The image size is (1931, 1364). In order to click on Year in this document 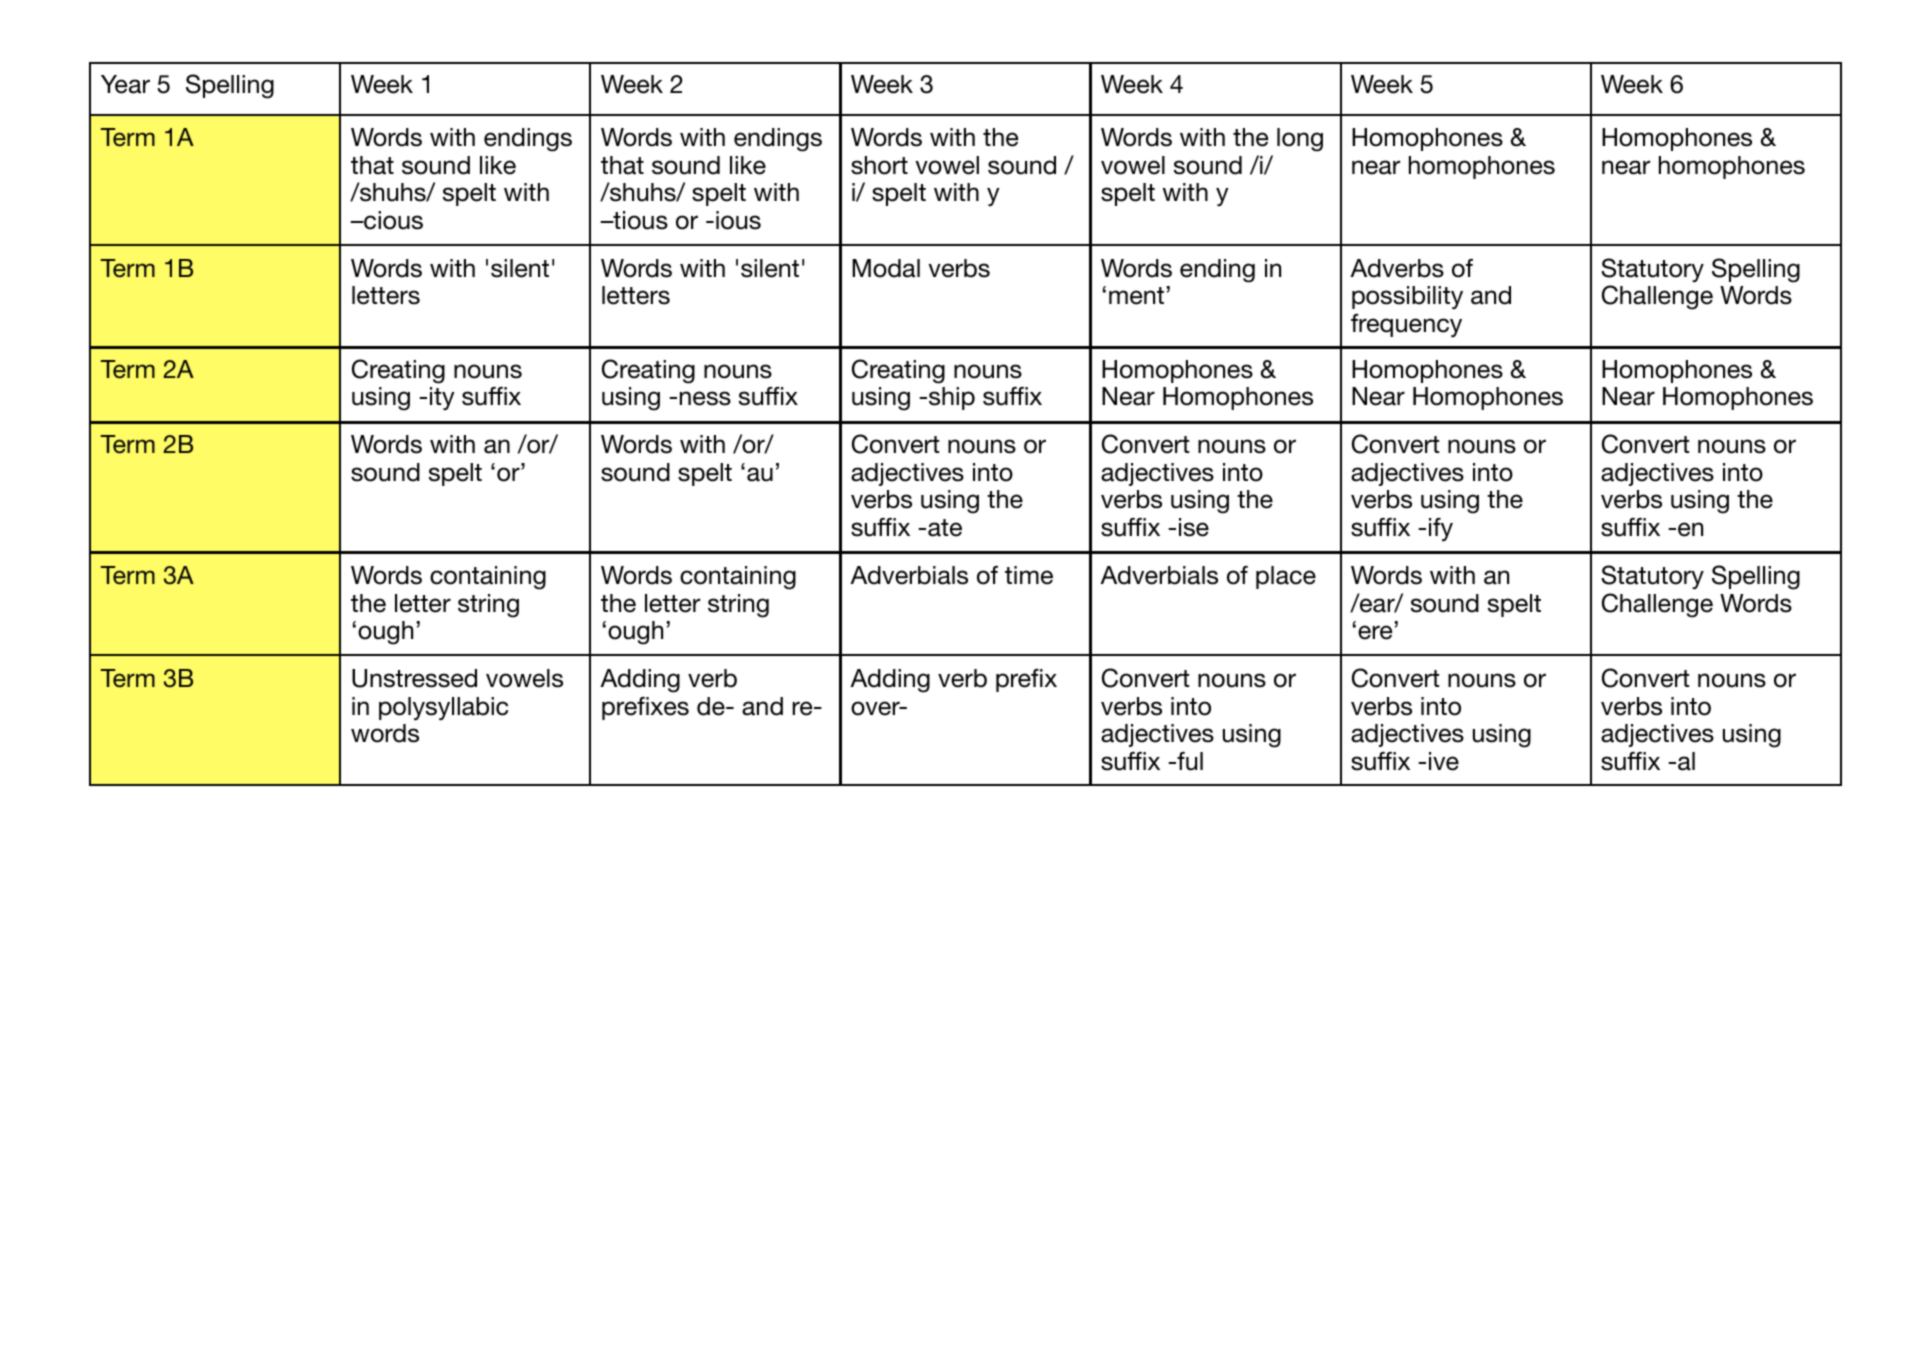, I will do `click(125, 84)`.
